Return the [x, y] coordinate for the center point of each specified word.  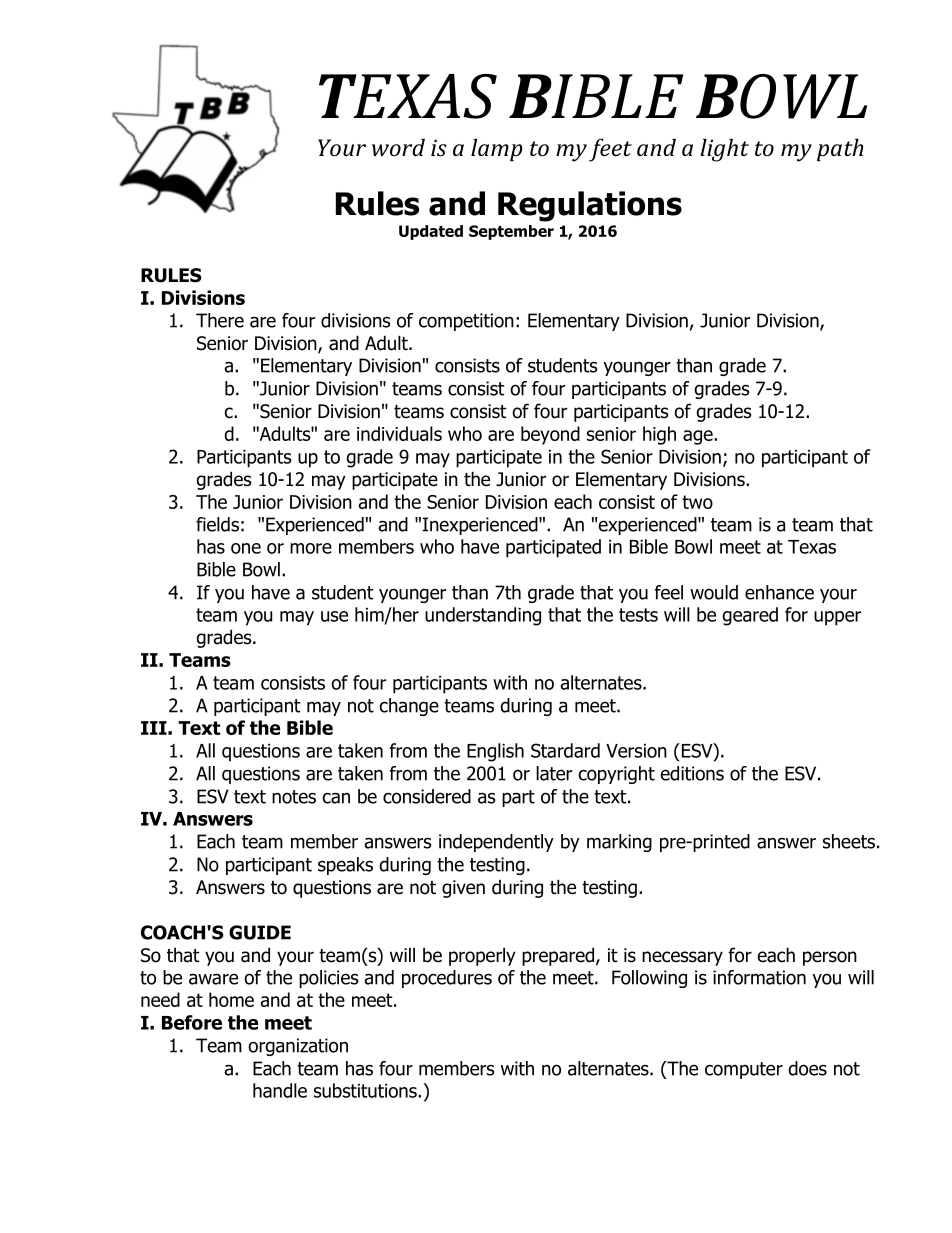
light [724, 150]
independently [496, 843]
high [659, 435]
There [220, 320]
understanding [483, 616]
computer [744, 1070]
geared [750, 616]
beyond [550, 435]
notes [294, 797]
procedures [447, 979]
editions [692, 773]
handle [280, 1090]
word [398, 147]
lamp [497, 149]
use [334, 616]
